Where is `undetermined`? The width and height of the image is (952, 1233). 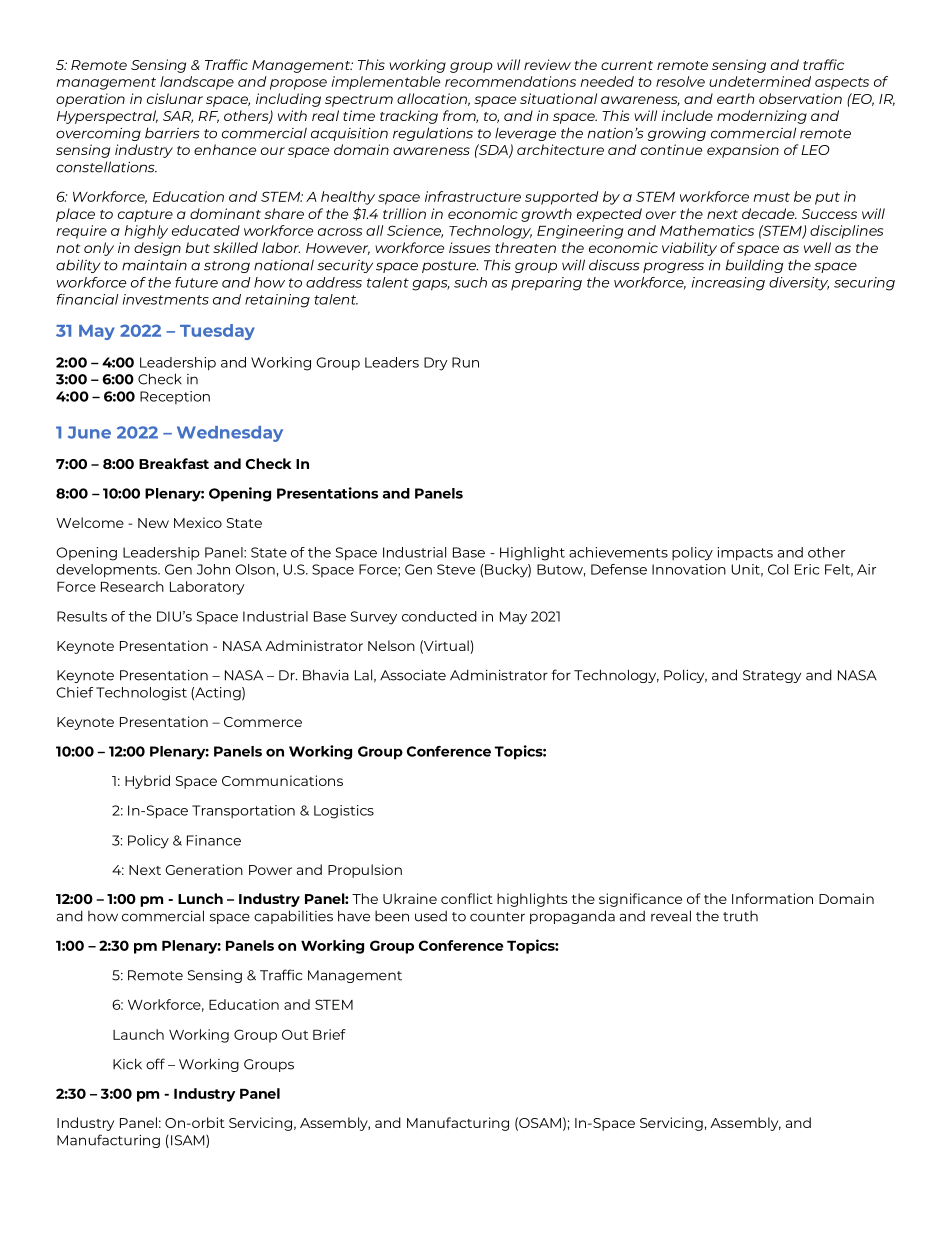 undetermined is located at coordinates (760, 81).
